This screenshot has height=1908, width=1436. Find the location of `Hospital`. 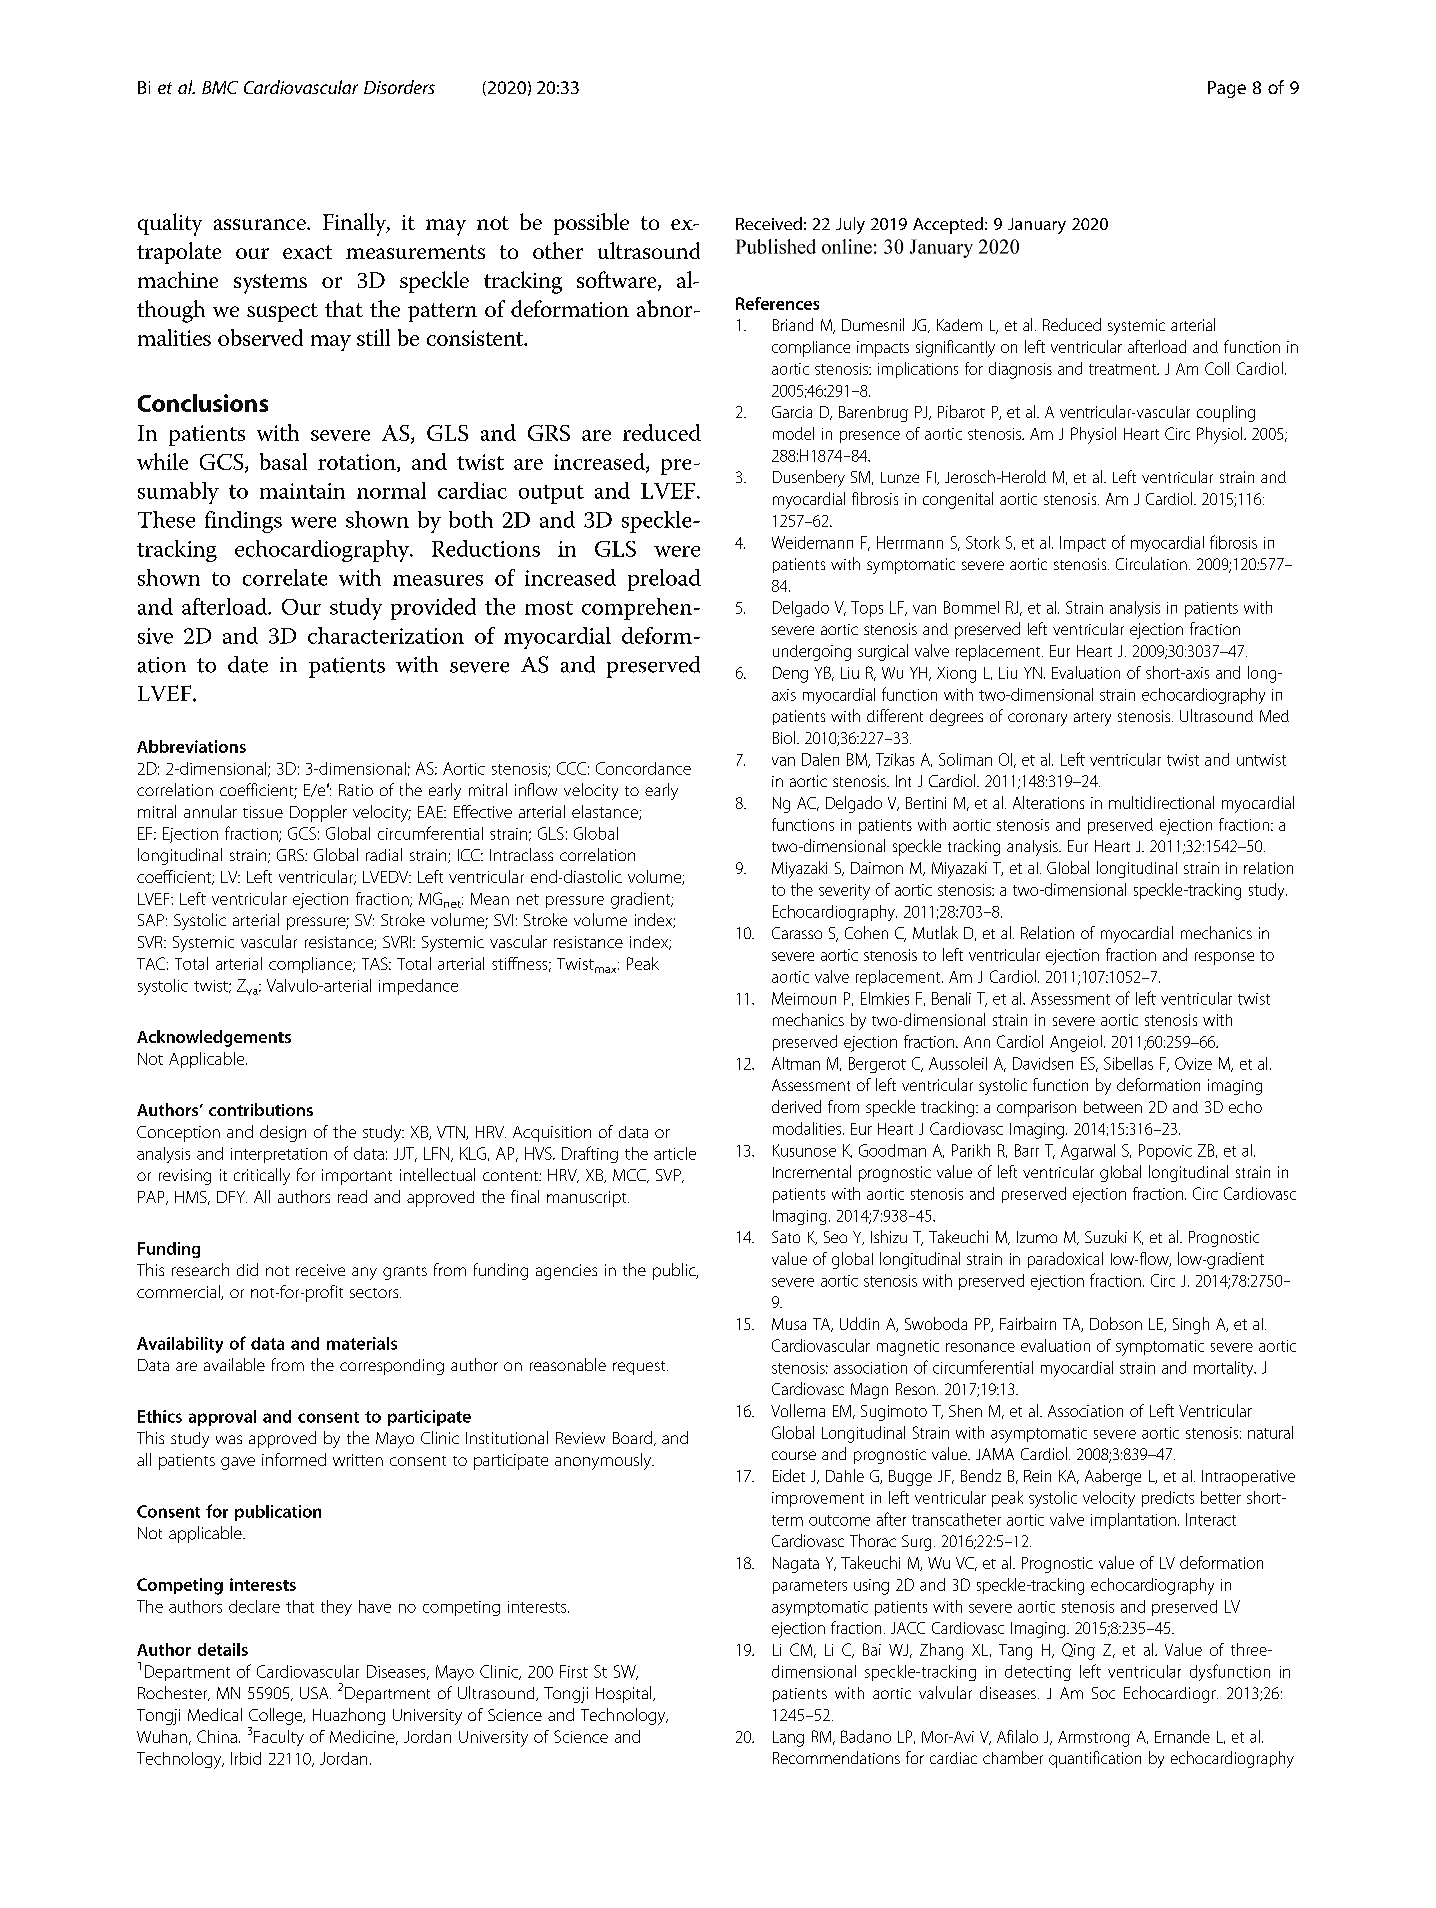

Hospital is located at coordinates (625, 1694).
